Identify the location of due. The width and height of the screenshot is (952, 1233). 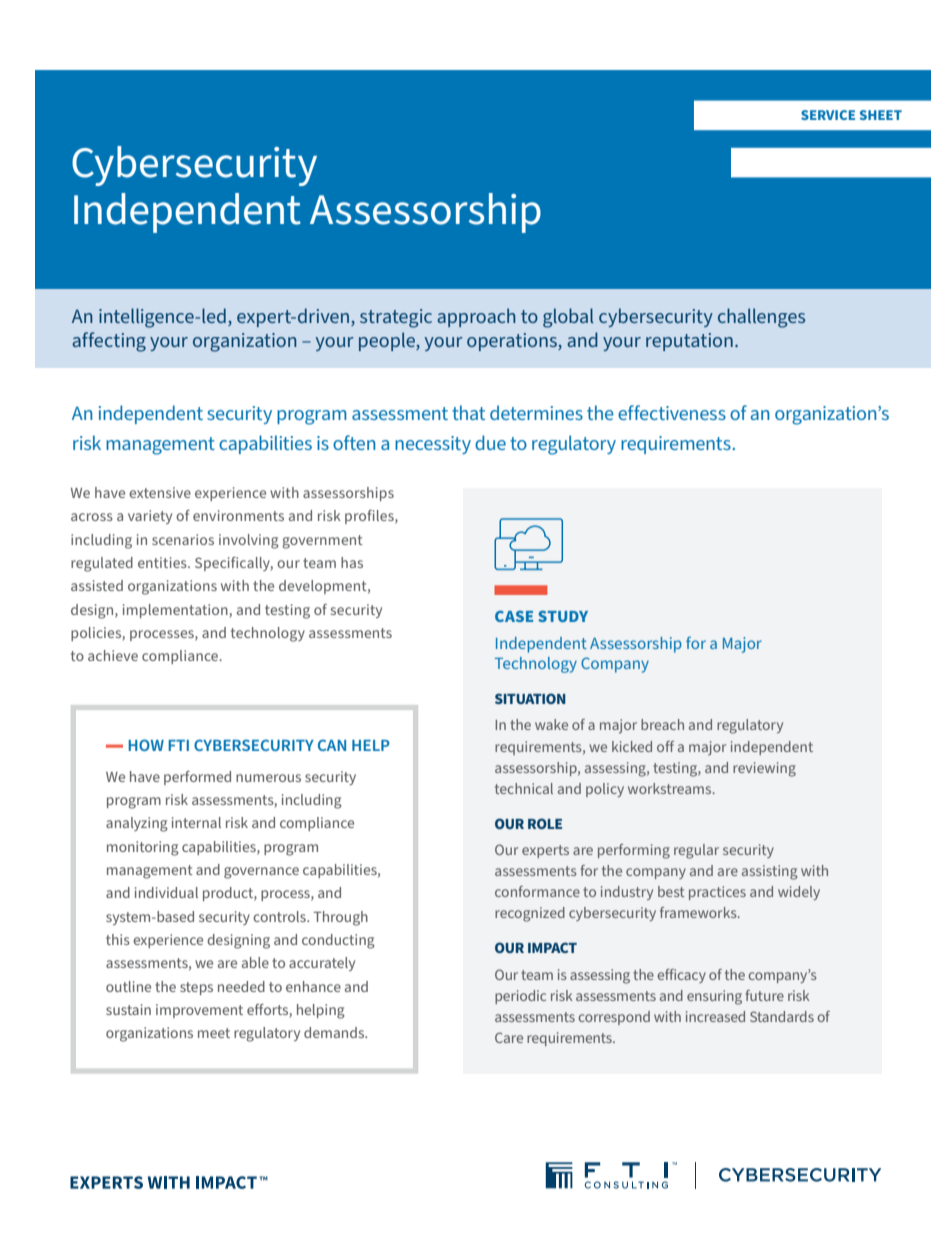
(490, 442).
